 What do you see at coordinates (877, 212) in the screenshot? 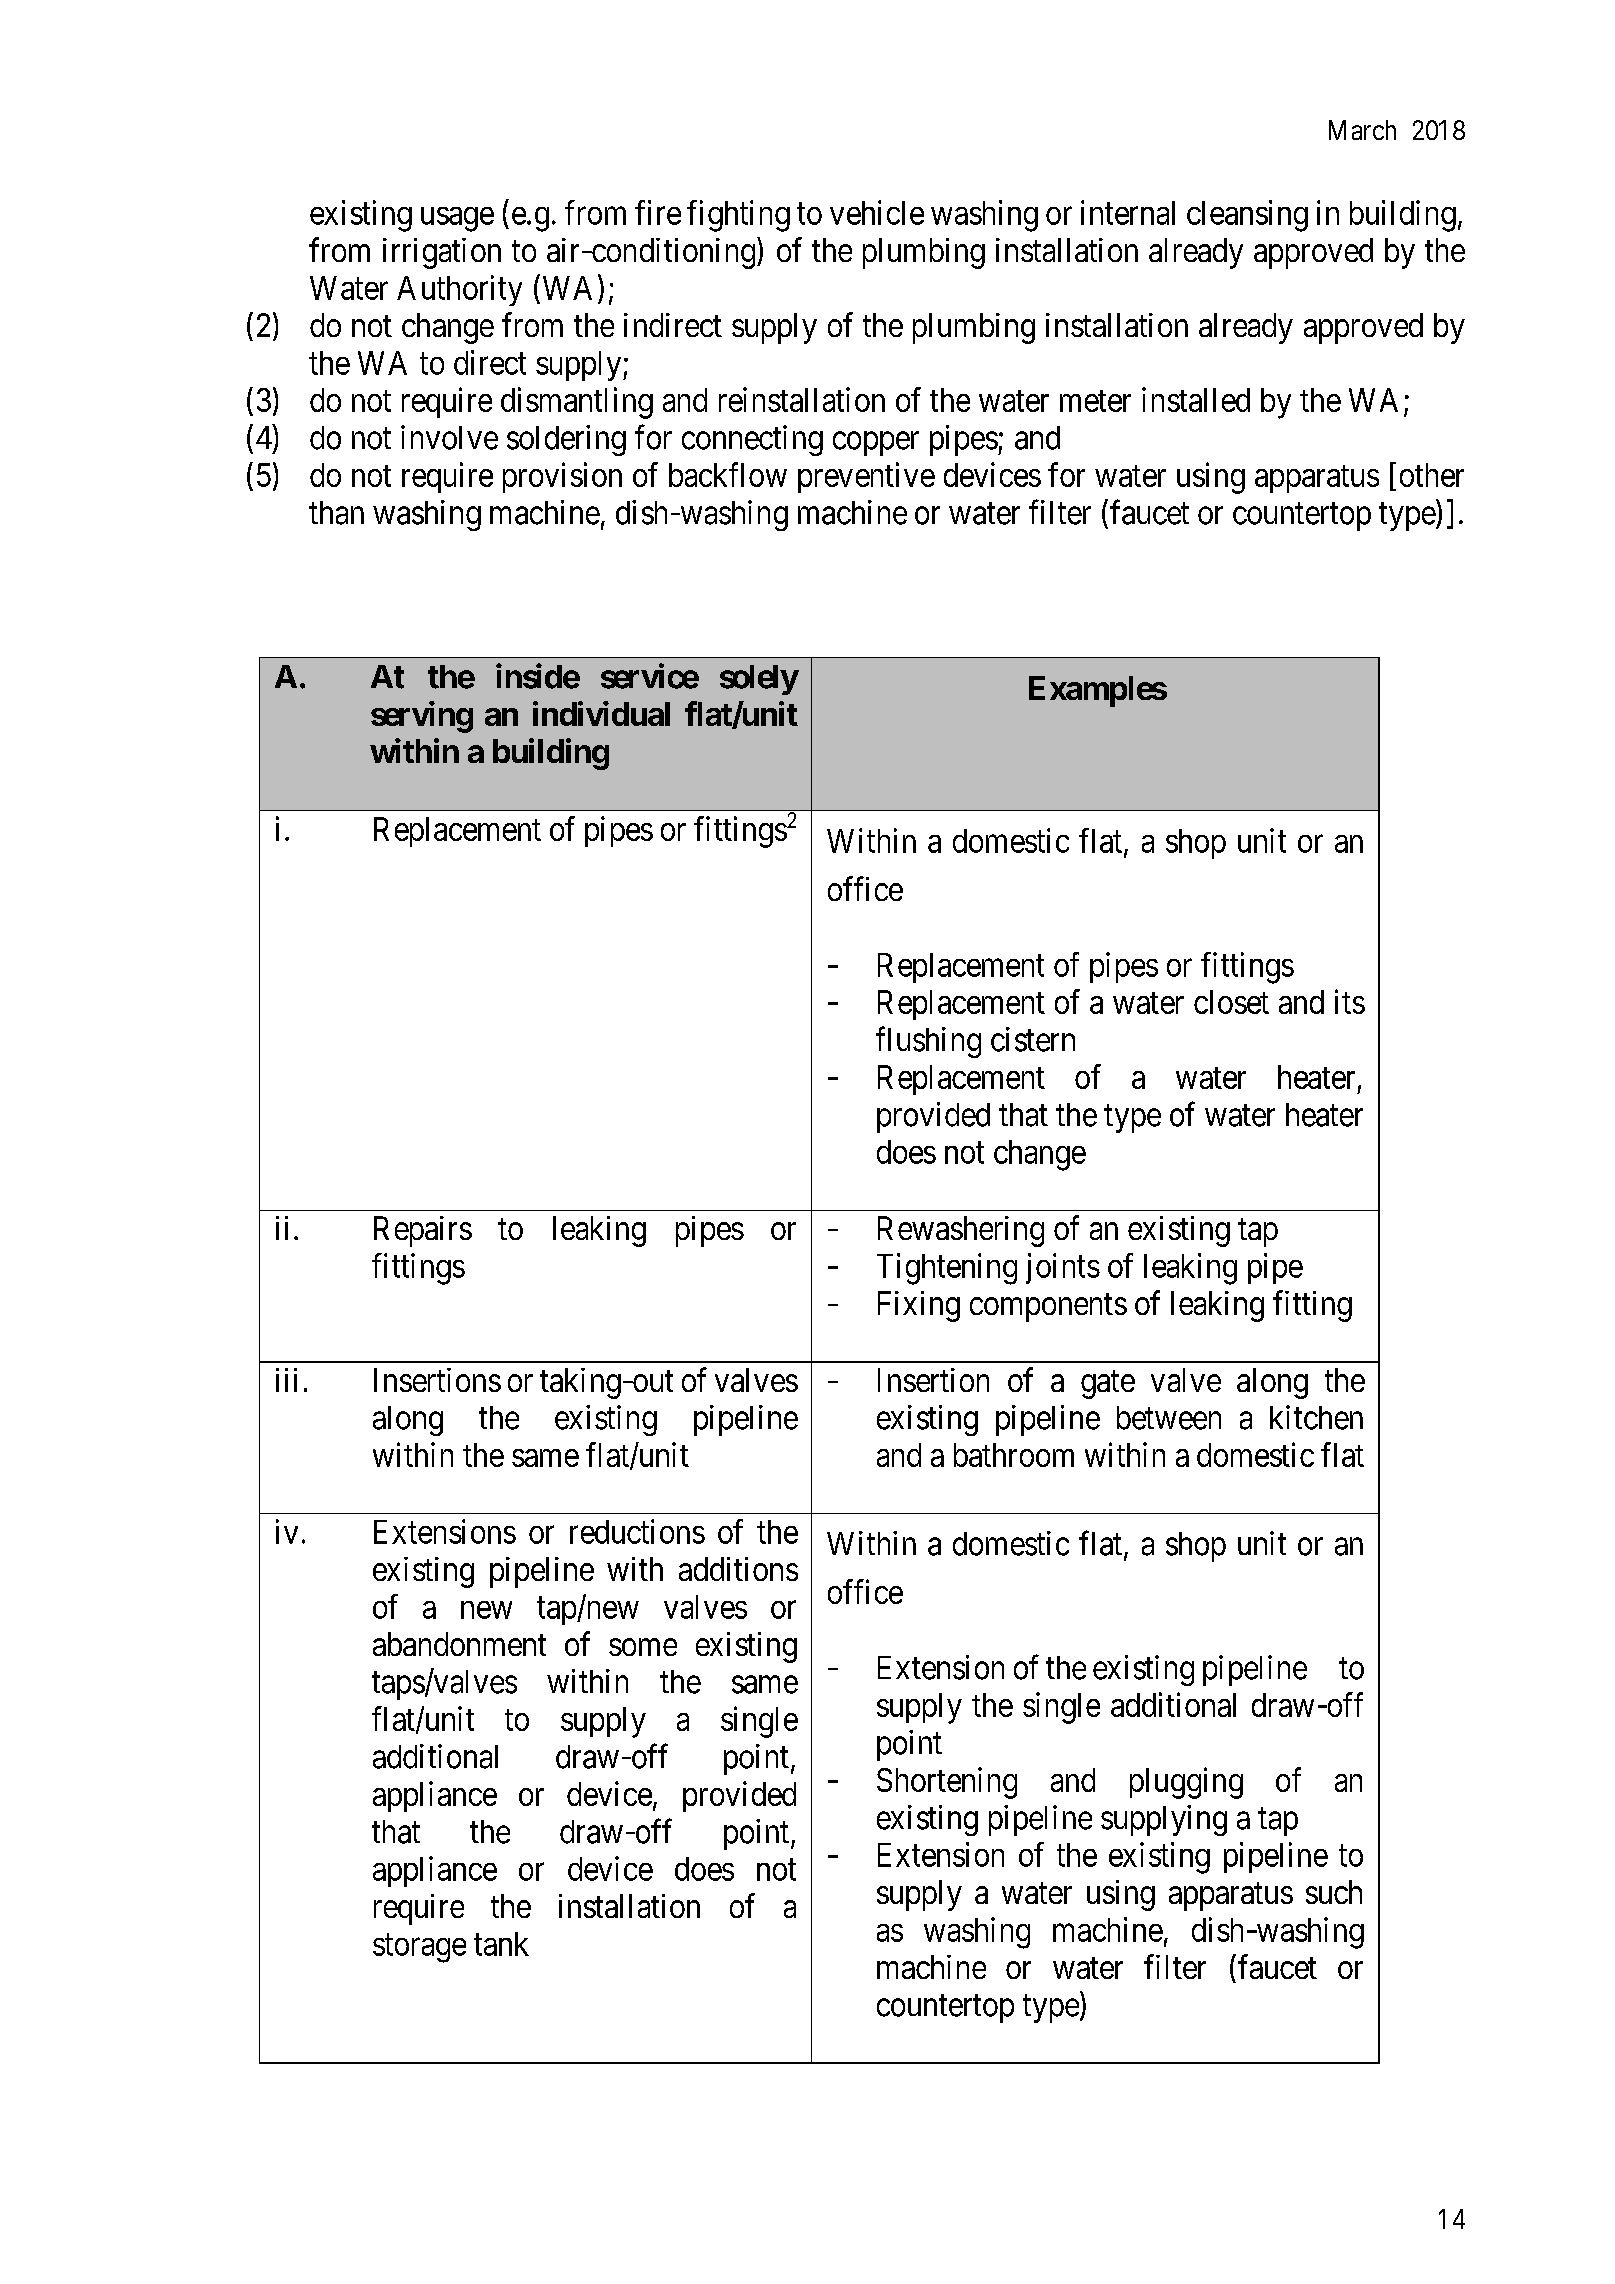
I see `vehicle` at bounding box center [877, 212].
